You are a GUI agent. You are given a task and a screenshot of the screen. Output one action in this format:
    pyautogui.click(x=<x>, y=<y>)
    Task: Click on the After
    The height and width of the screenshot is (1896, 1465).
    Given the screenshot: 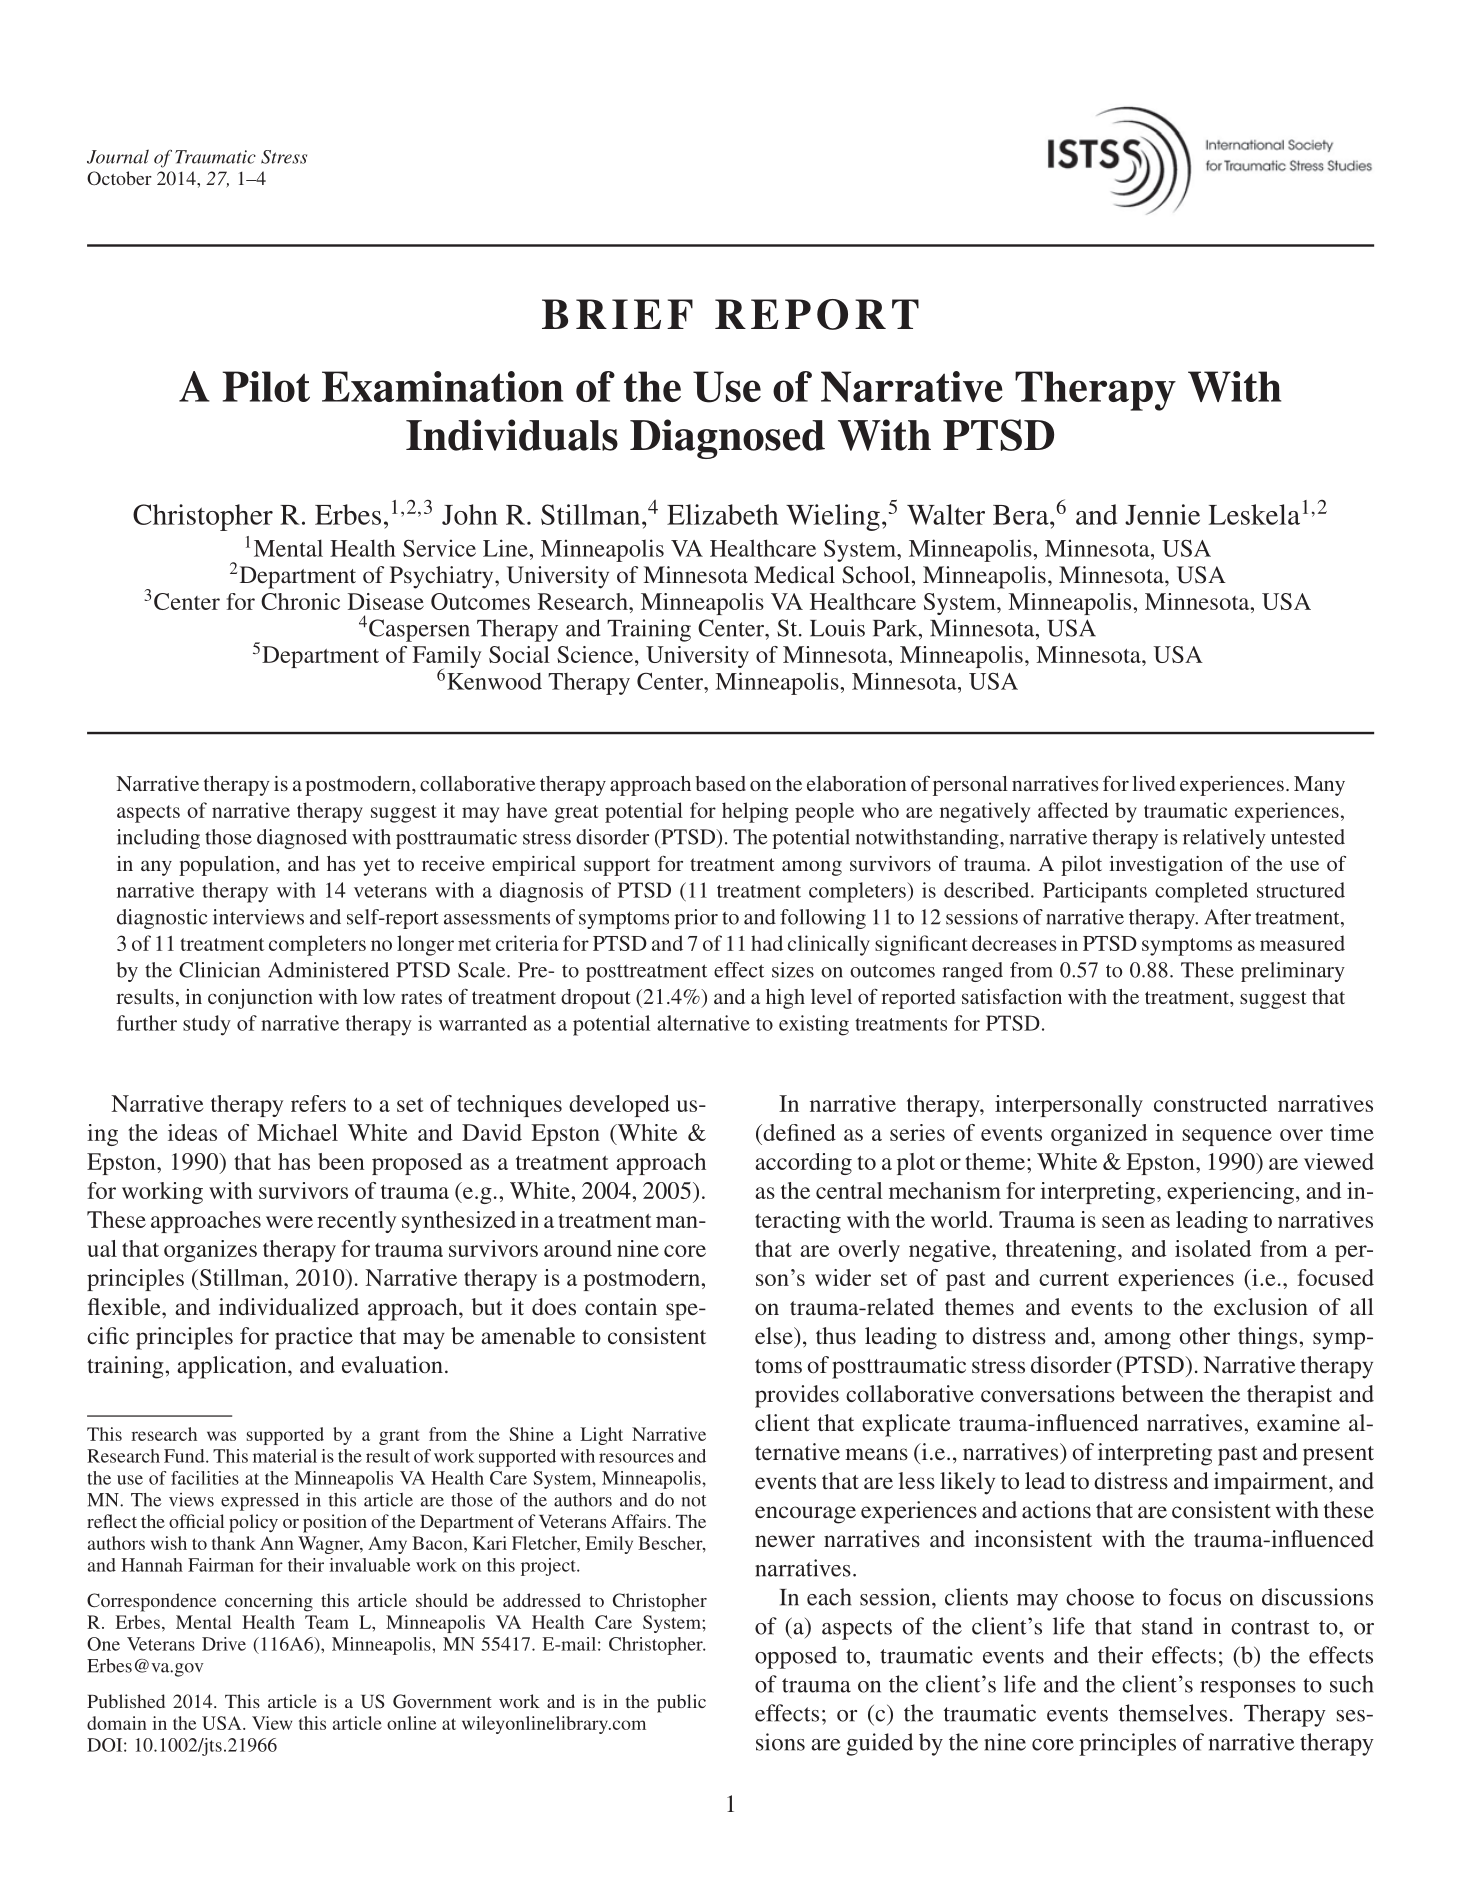 What is the action you would take?
    pyautogui.click(x=1227, y=917)
